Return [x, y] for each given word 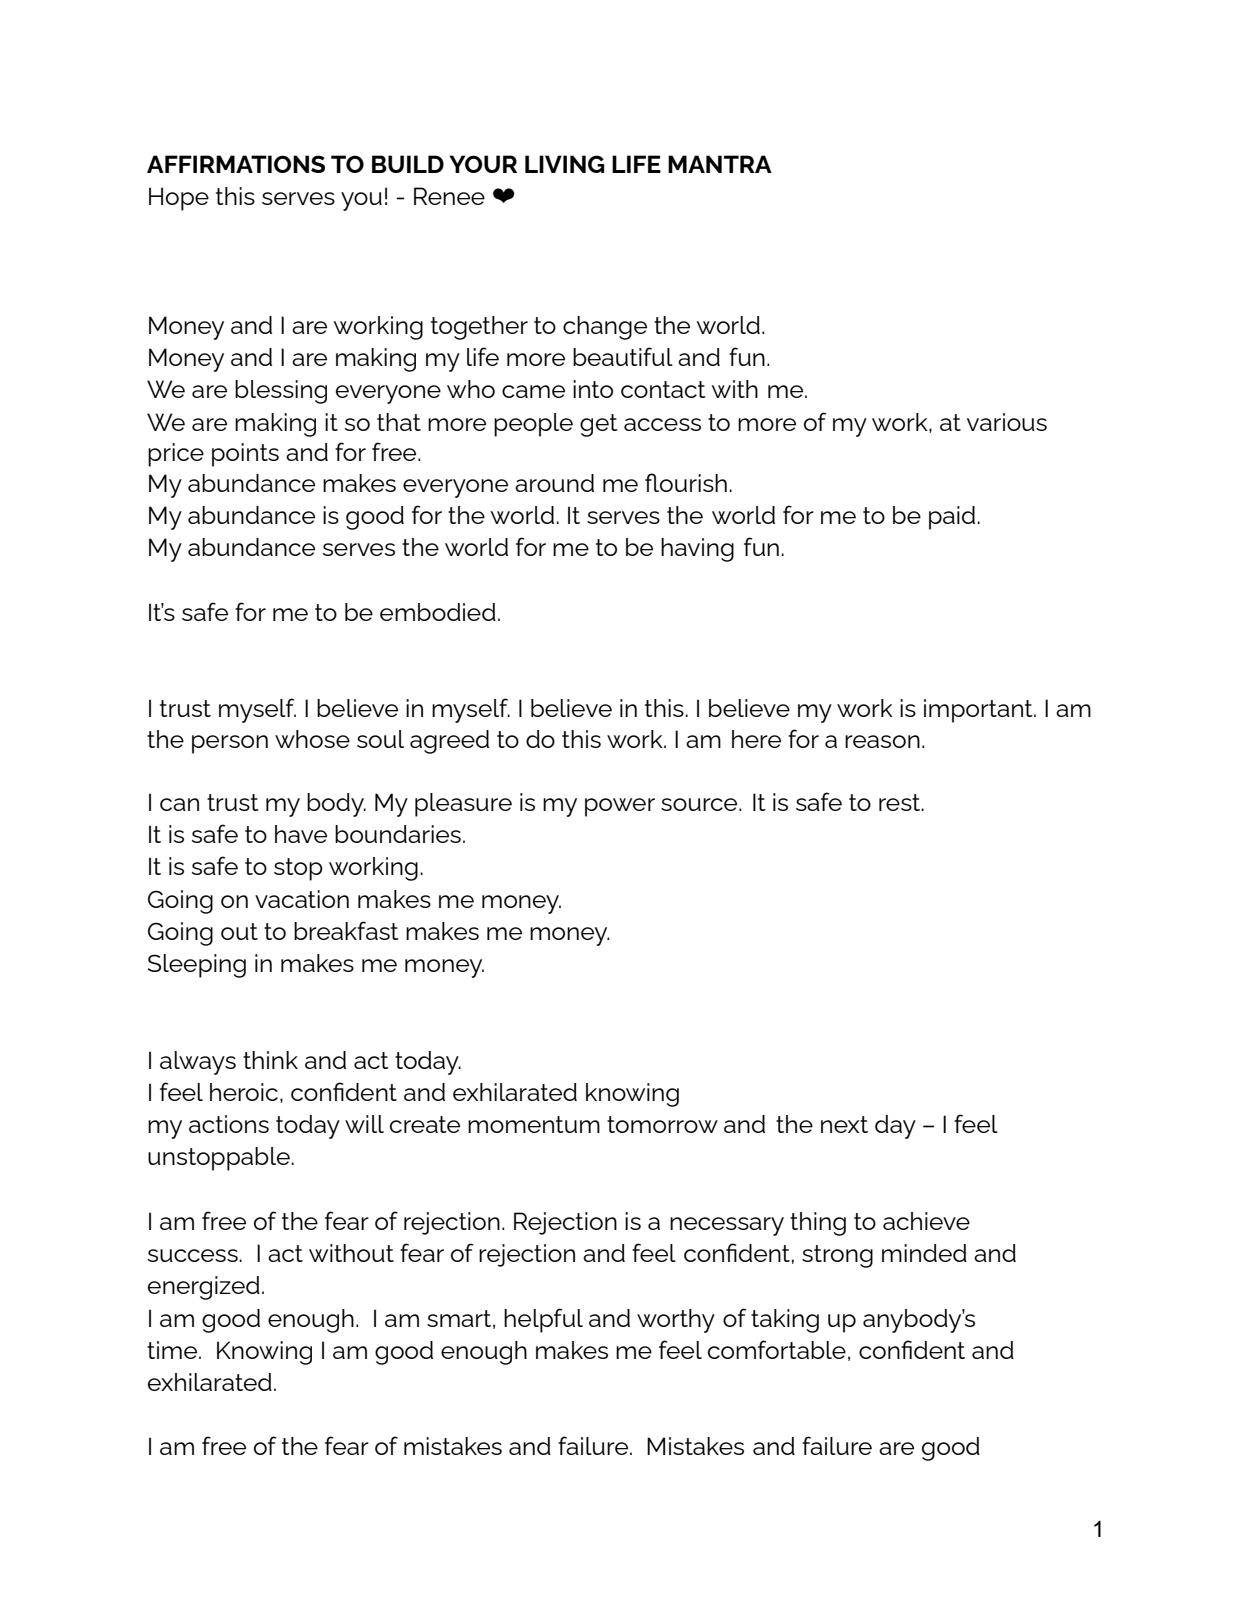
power [620, 807]
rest [901, 802]
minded [924, 1253]
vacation [302, 899]
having [697, 550]
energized [204, 1288]
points [245, 455]
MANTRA [720, 164]
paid [953, 518]
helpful [543, 1320]
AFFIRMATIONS [236, 164]
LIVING [564, 164]
